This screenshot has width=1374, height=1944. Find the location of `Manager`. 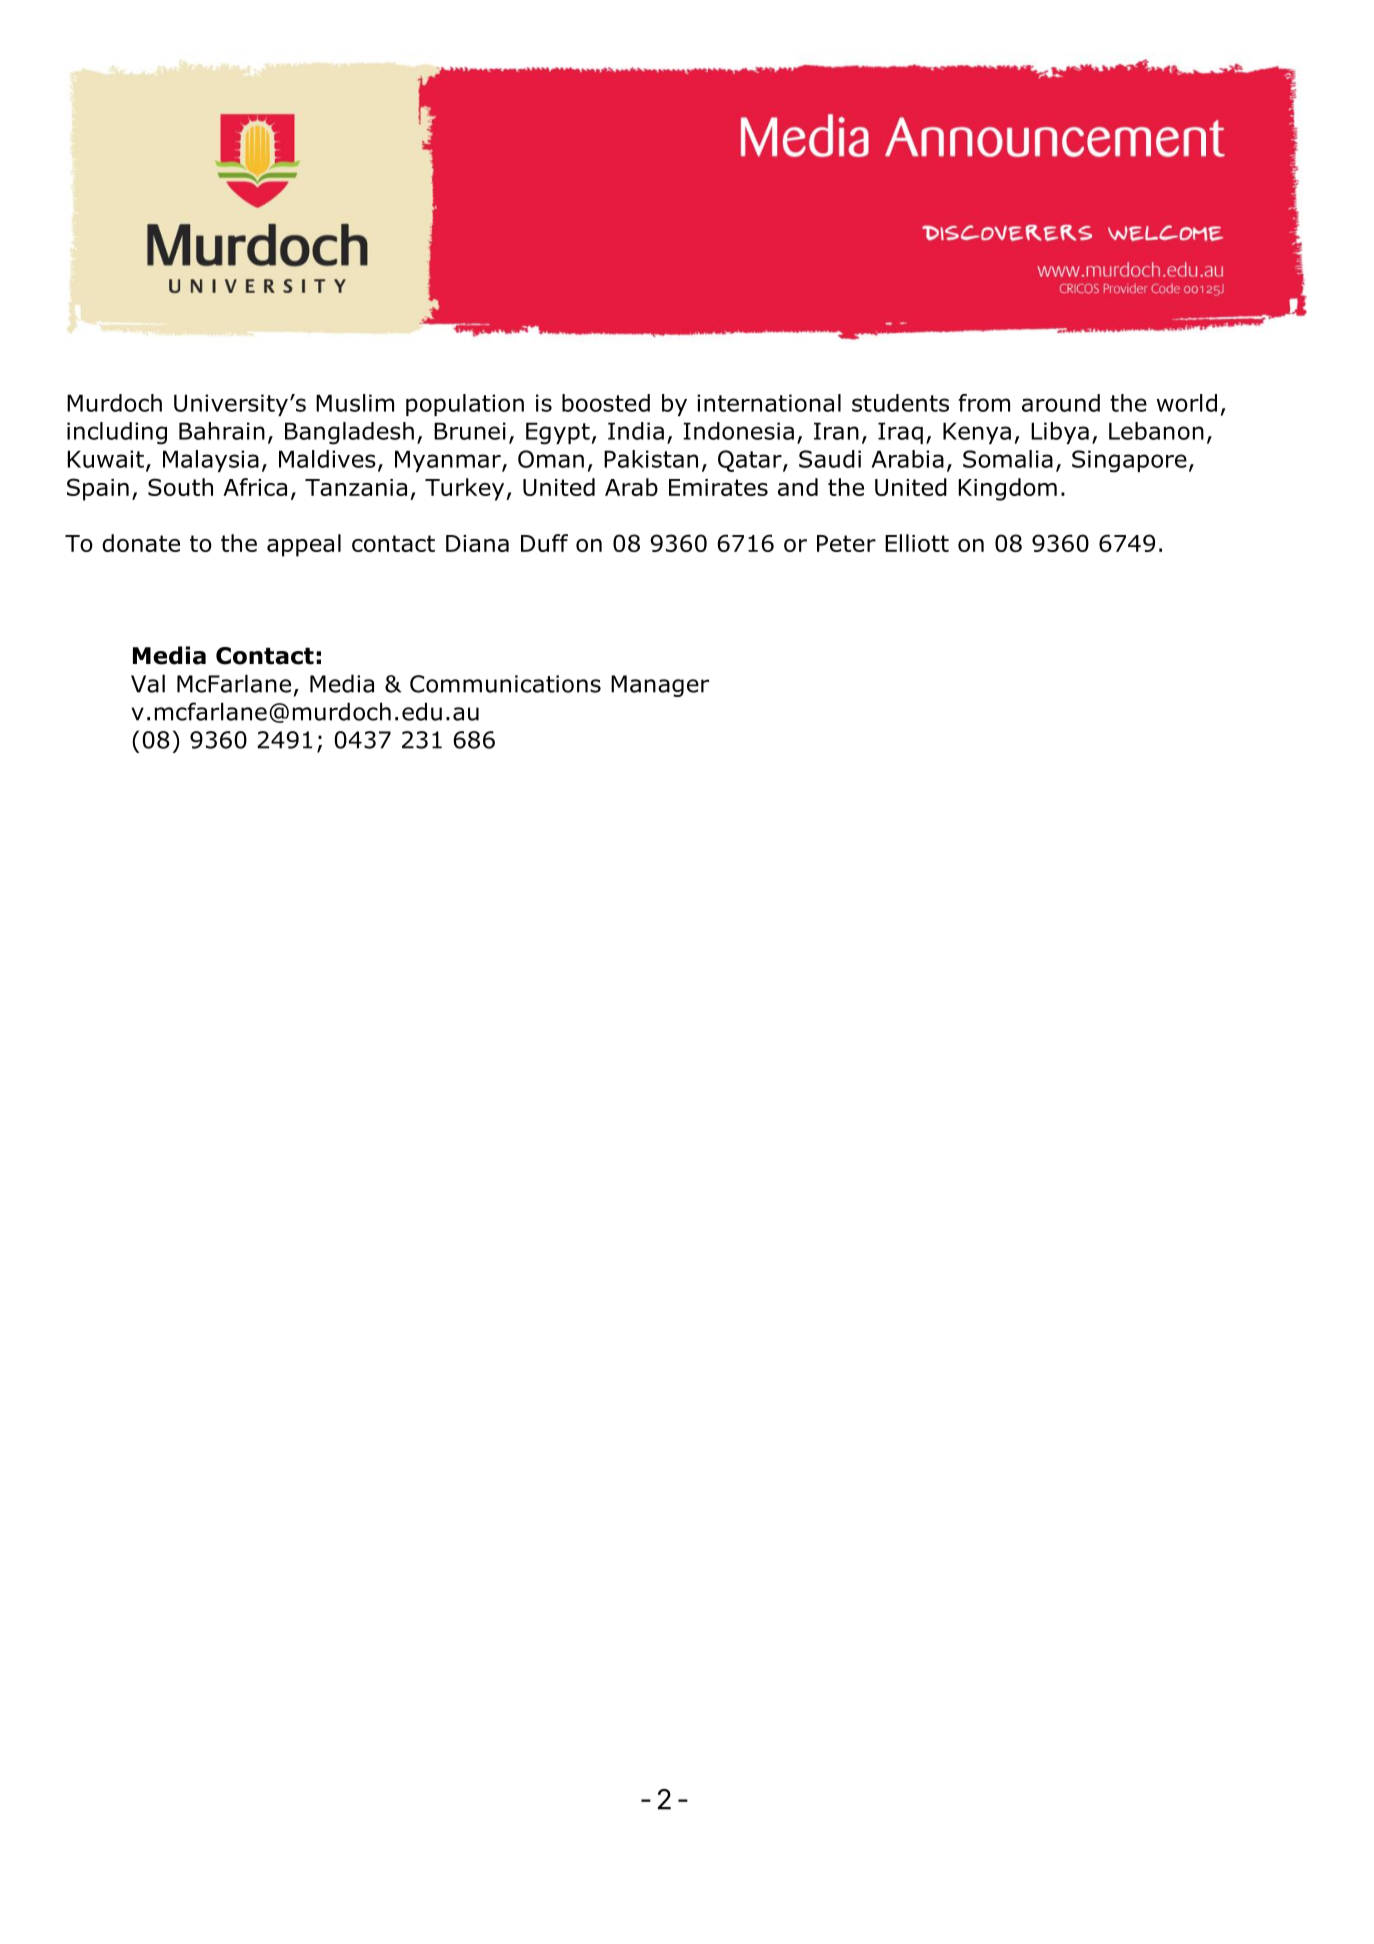

Manager is located at coordinates (660, 686).
